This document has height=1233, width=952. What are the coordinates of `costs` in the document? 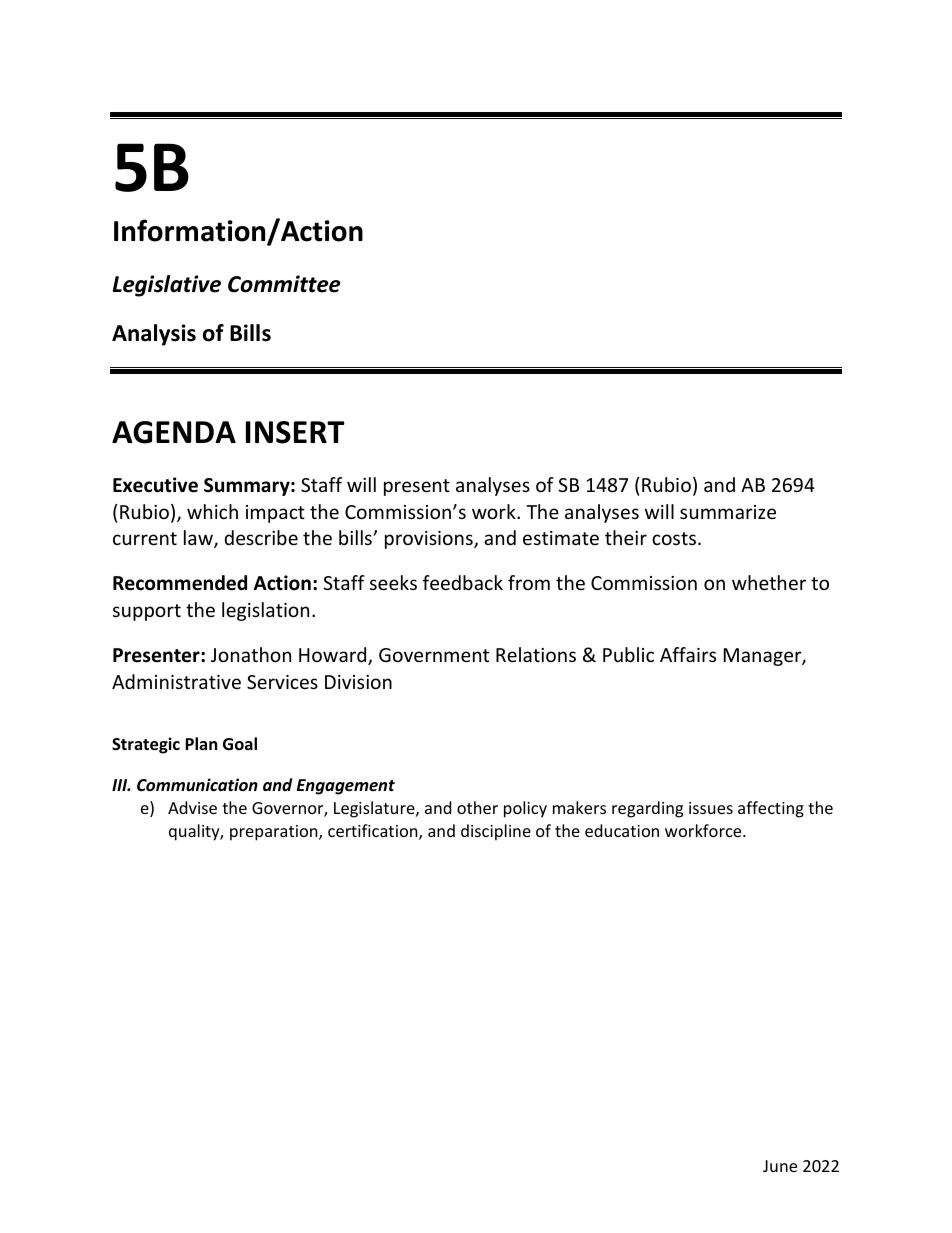 It's located at (674, 538).
